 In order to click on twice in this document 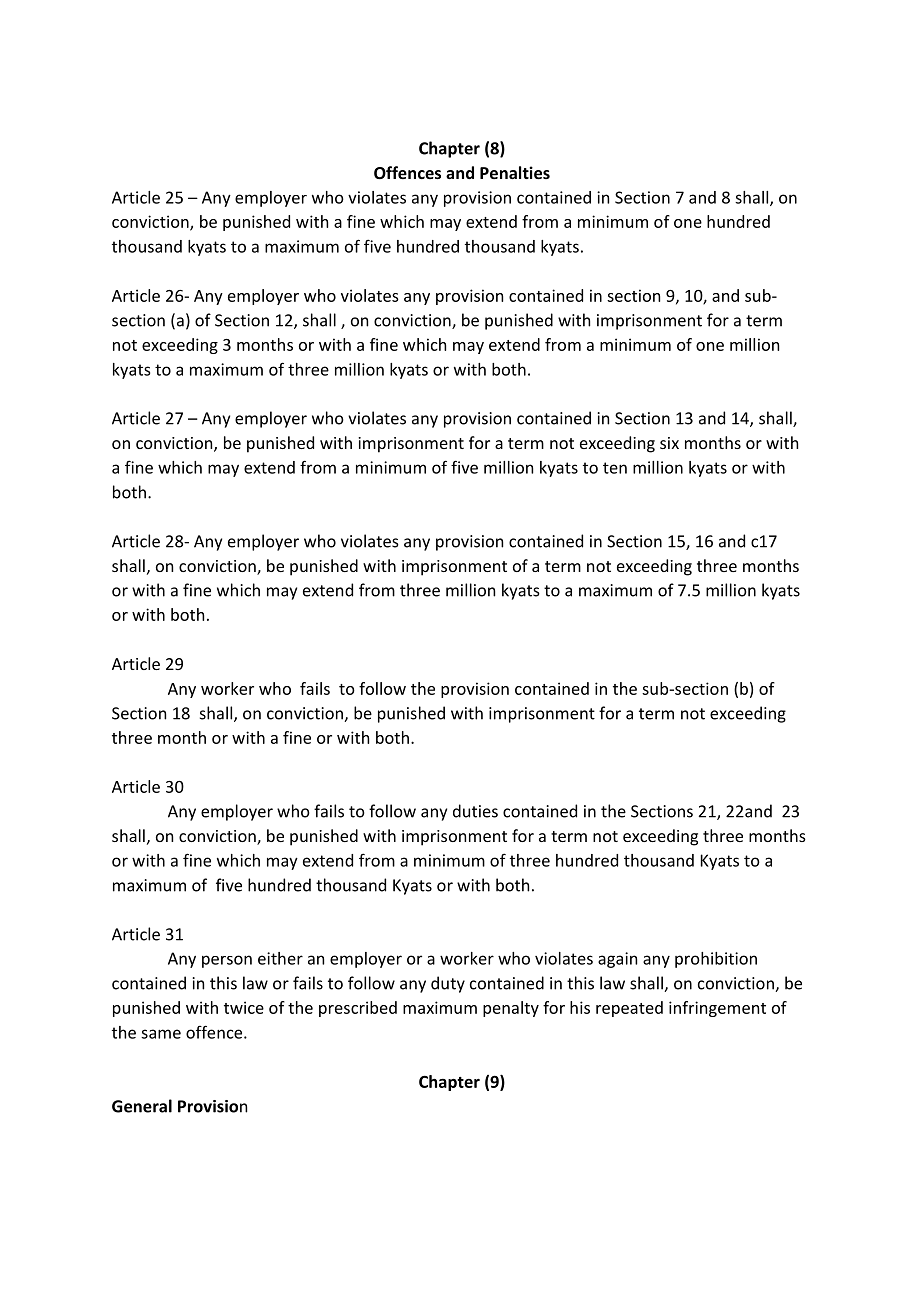, I will do `click(244, 1007)`.
